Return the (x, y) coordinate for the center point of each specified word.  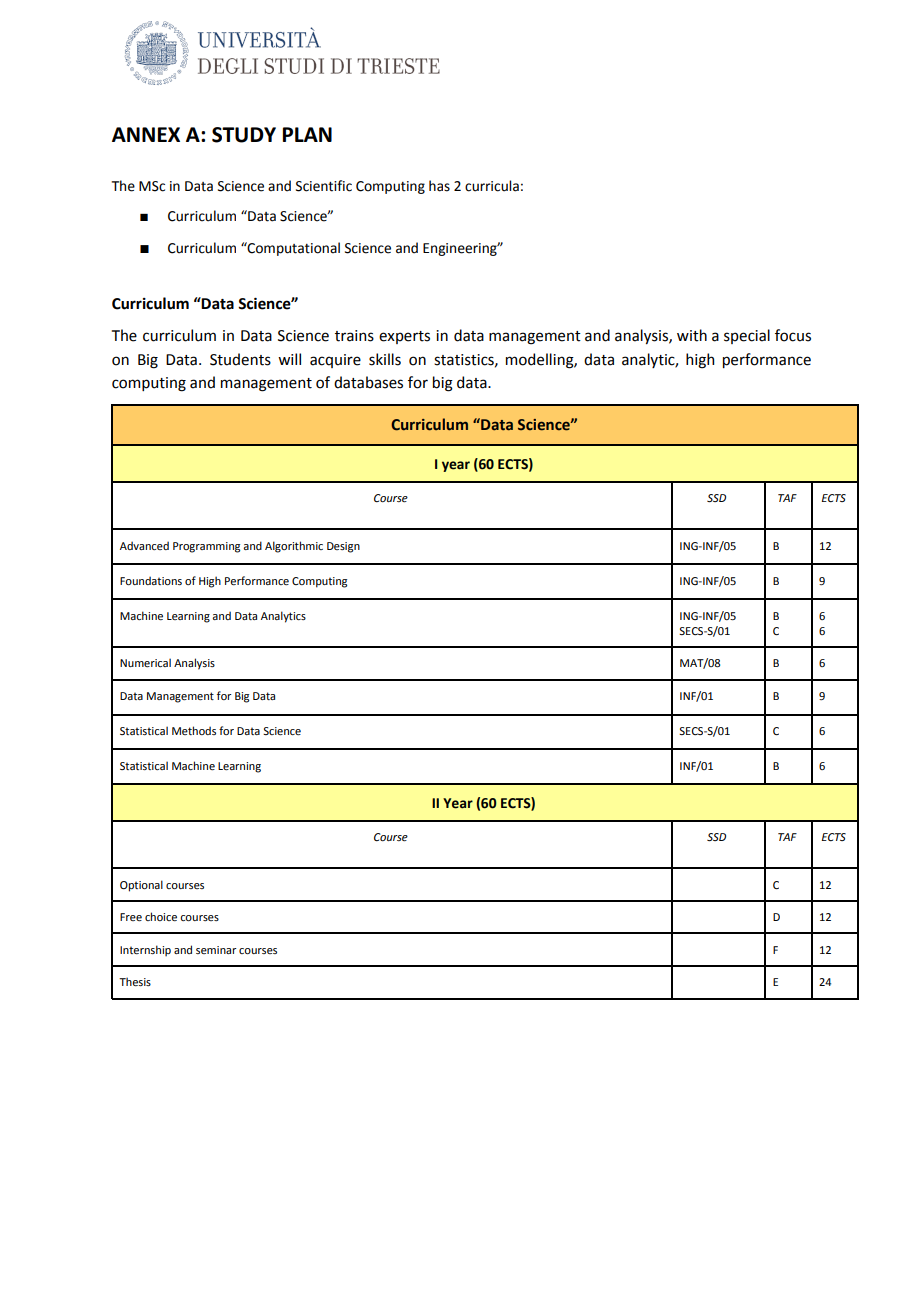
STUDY (244, 135)
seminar (216, 950)
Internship (145, 951)
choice (161, 916)
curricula (492, 186)
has (439, 186)
